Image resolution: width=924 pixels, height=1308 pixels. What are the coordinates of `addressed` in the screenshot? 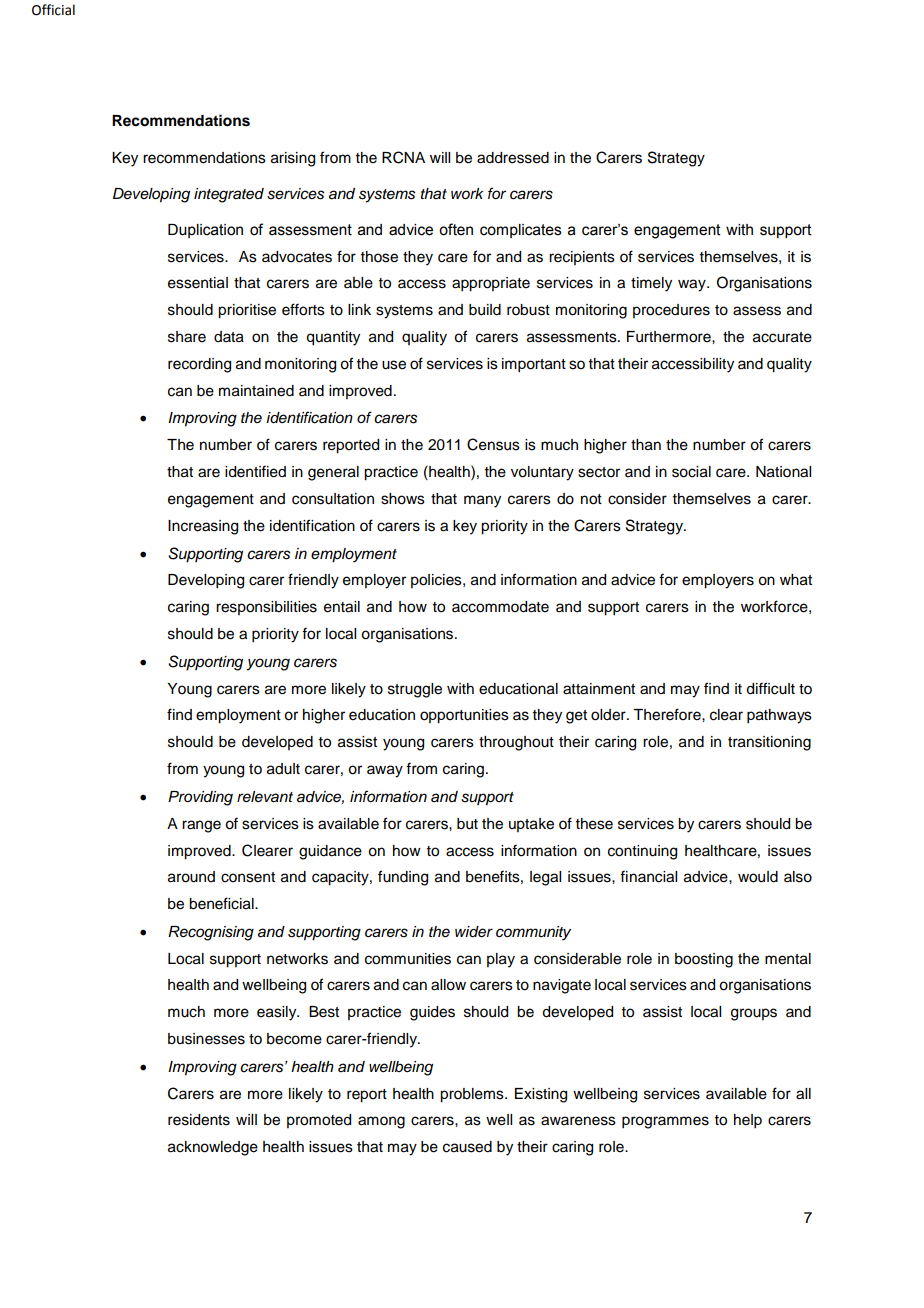 It's located at (513, 158).
